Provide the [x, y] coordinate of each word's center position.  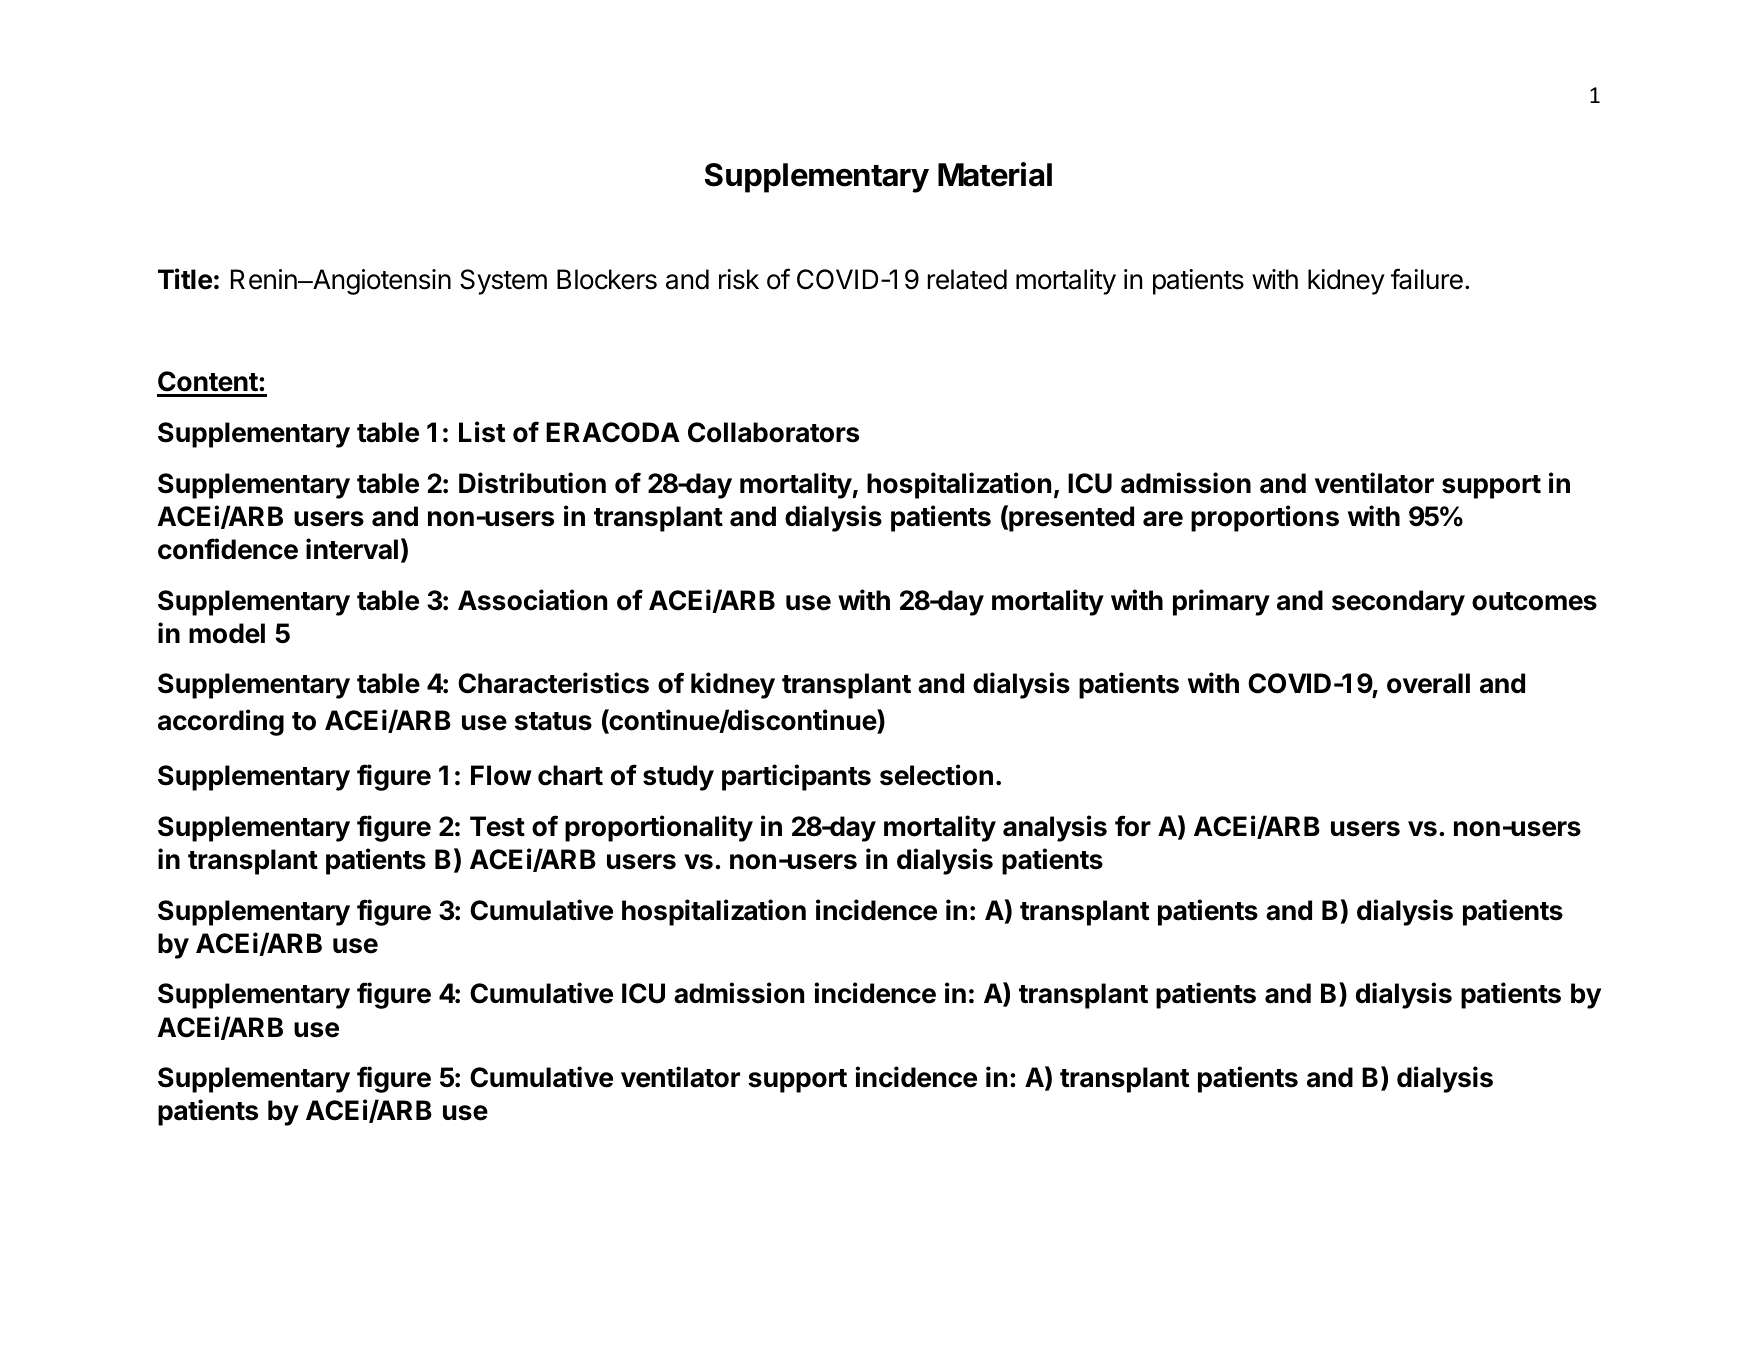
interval [352, 549]
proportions [1265, 518]
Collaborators [773, 432]
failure [1427, 279]
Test [497, 826]
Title [185, 279]
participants [796, 777]
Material [995, 174]
